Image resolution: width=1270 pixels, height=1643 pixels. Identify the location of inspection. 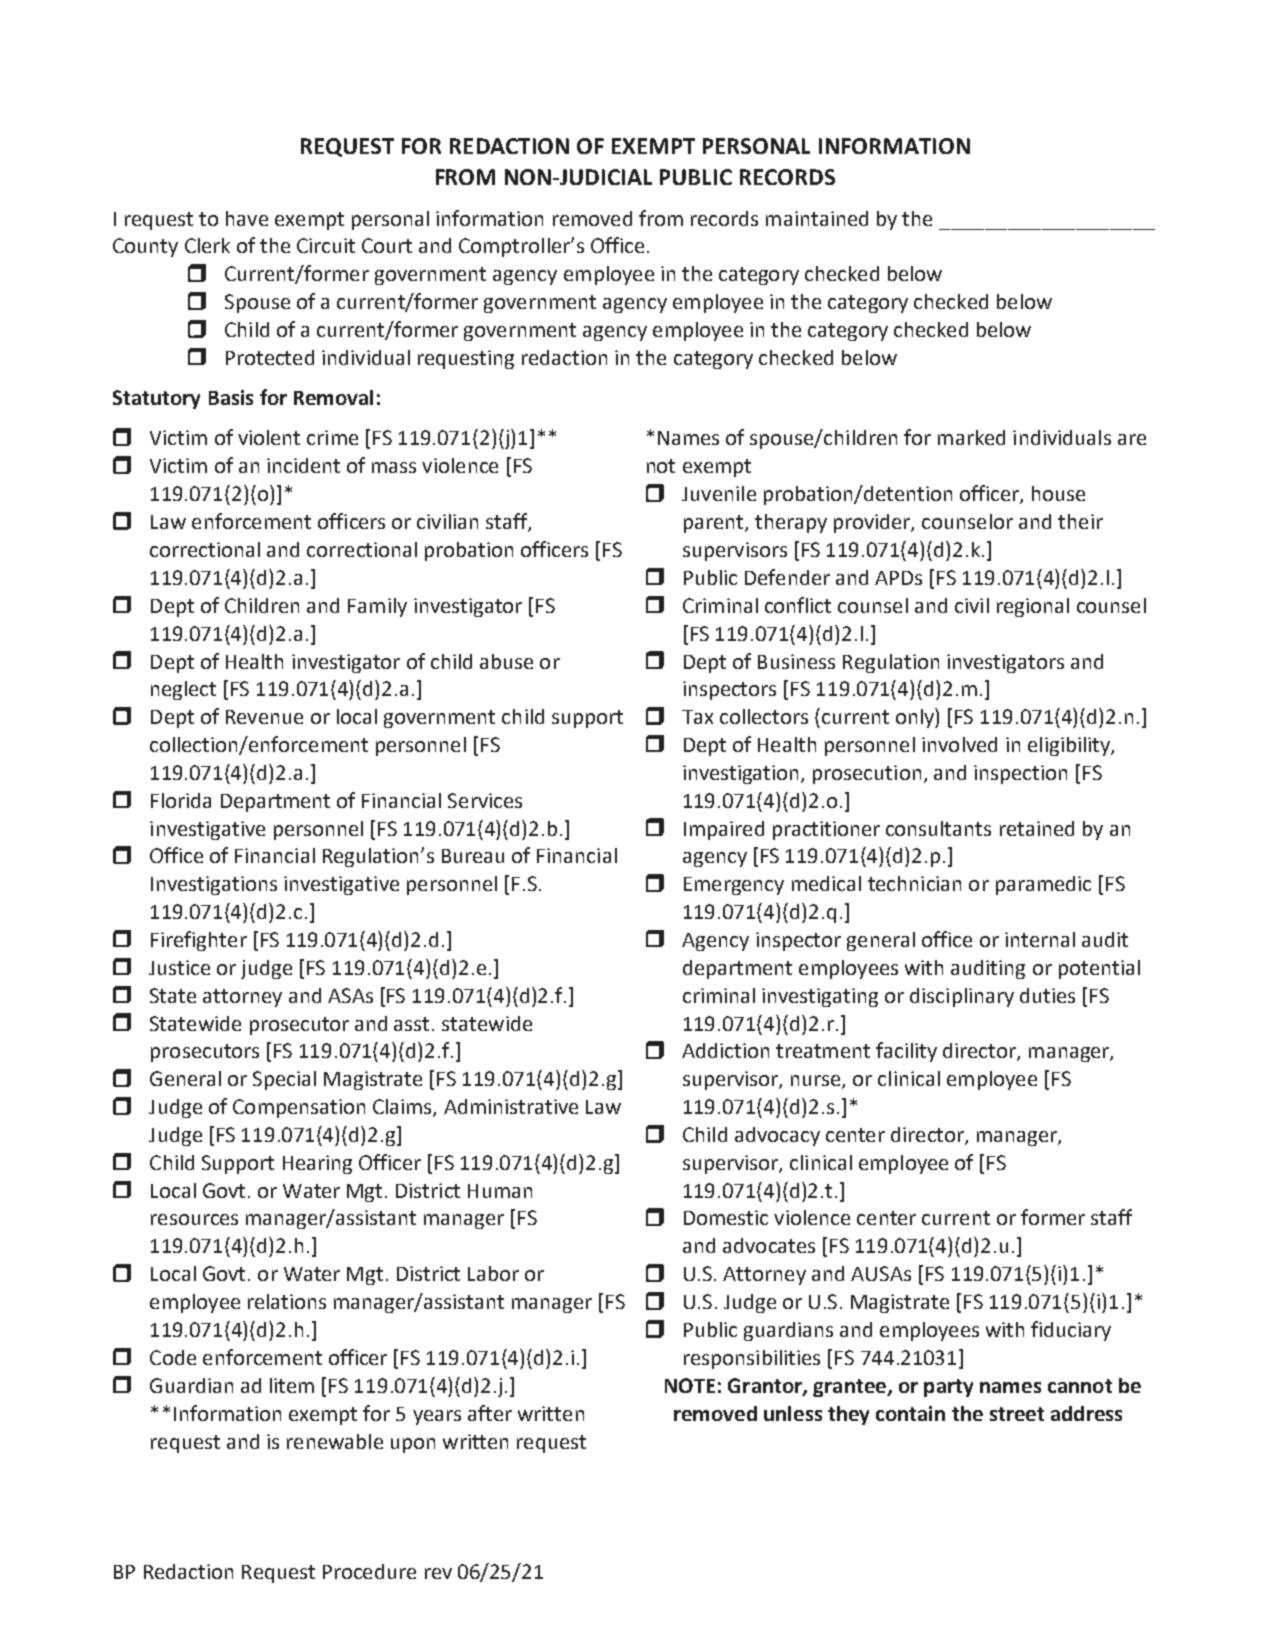
(1020, 774).
